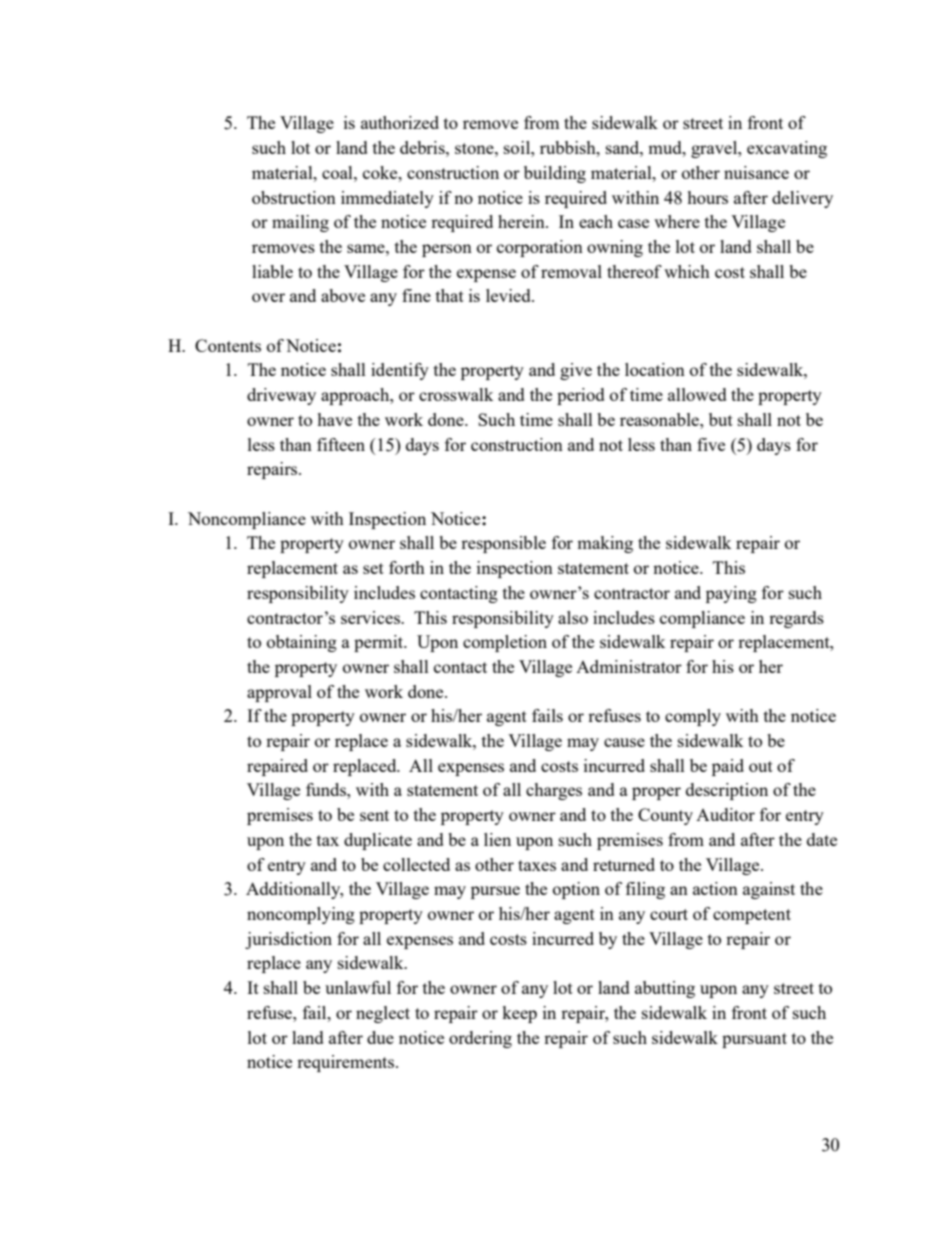 This document has width=952, height=1233. What do you see at coordinates (347, 1063) in the document?
I see `requirements` at bounding box center [347, 1063].
